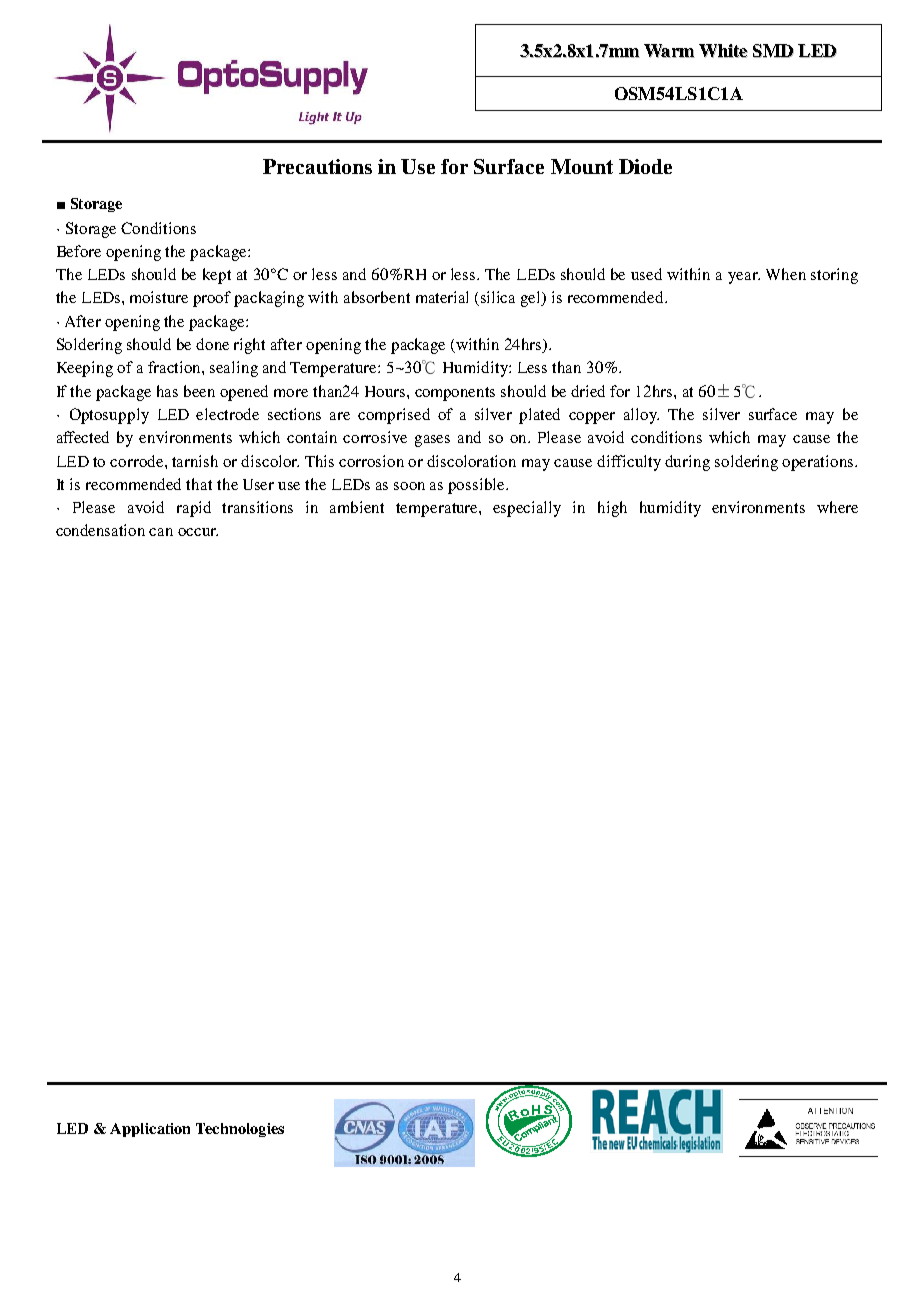  I want to click on where, so click(837, 507).
